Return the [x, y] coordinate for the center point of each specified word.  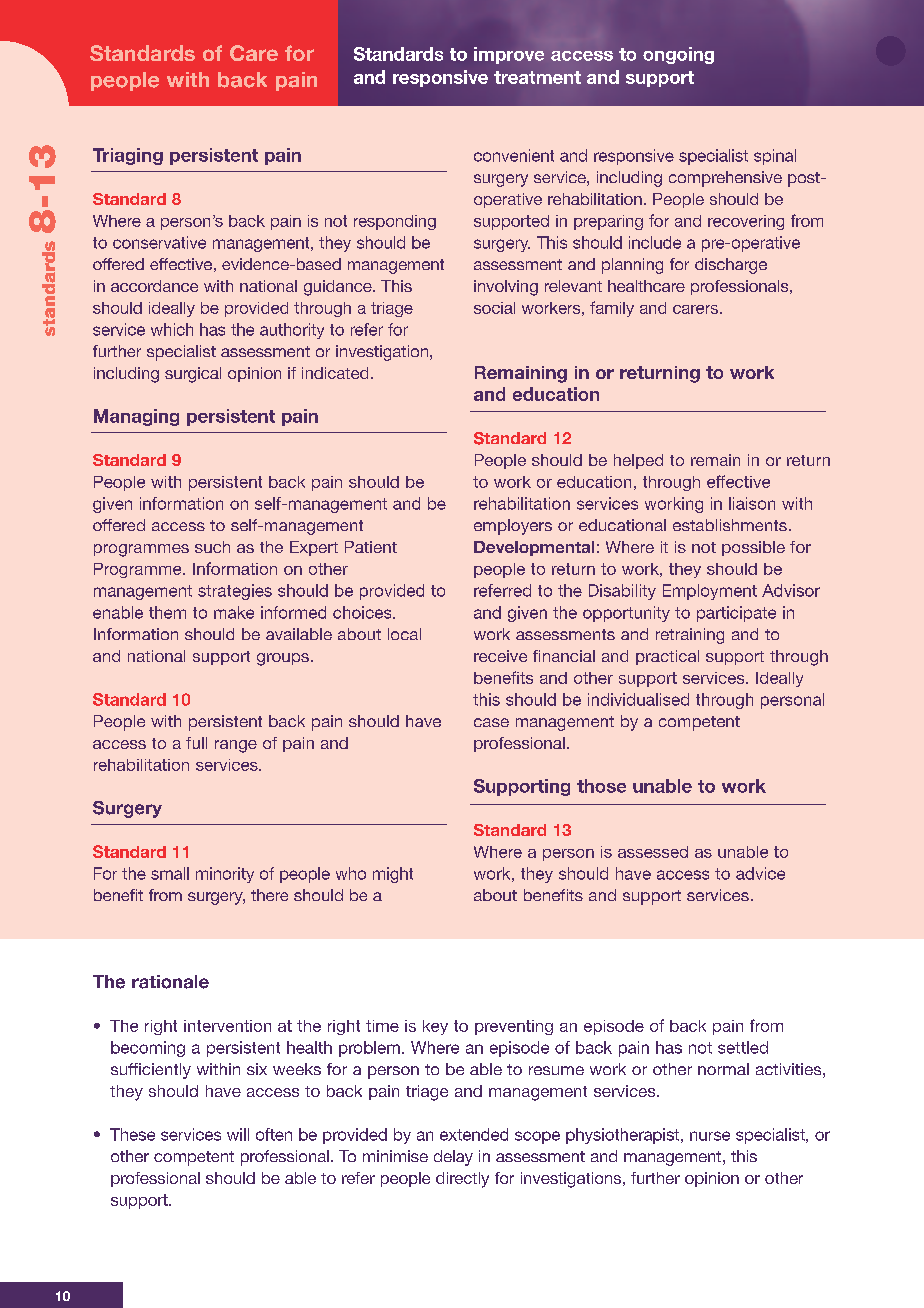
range [236, 746]
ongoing [678, 55]
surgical [193, 375]
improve [509, 55]
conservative [159, 242]
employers [513, 527]
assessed [653, 852]
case [491, 722]
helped [638, 461]
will [238, 1134]
